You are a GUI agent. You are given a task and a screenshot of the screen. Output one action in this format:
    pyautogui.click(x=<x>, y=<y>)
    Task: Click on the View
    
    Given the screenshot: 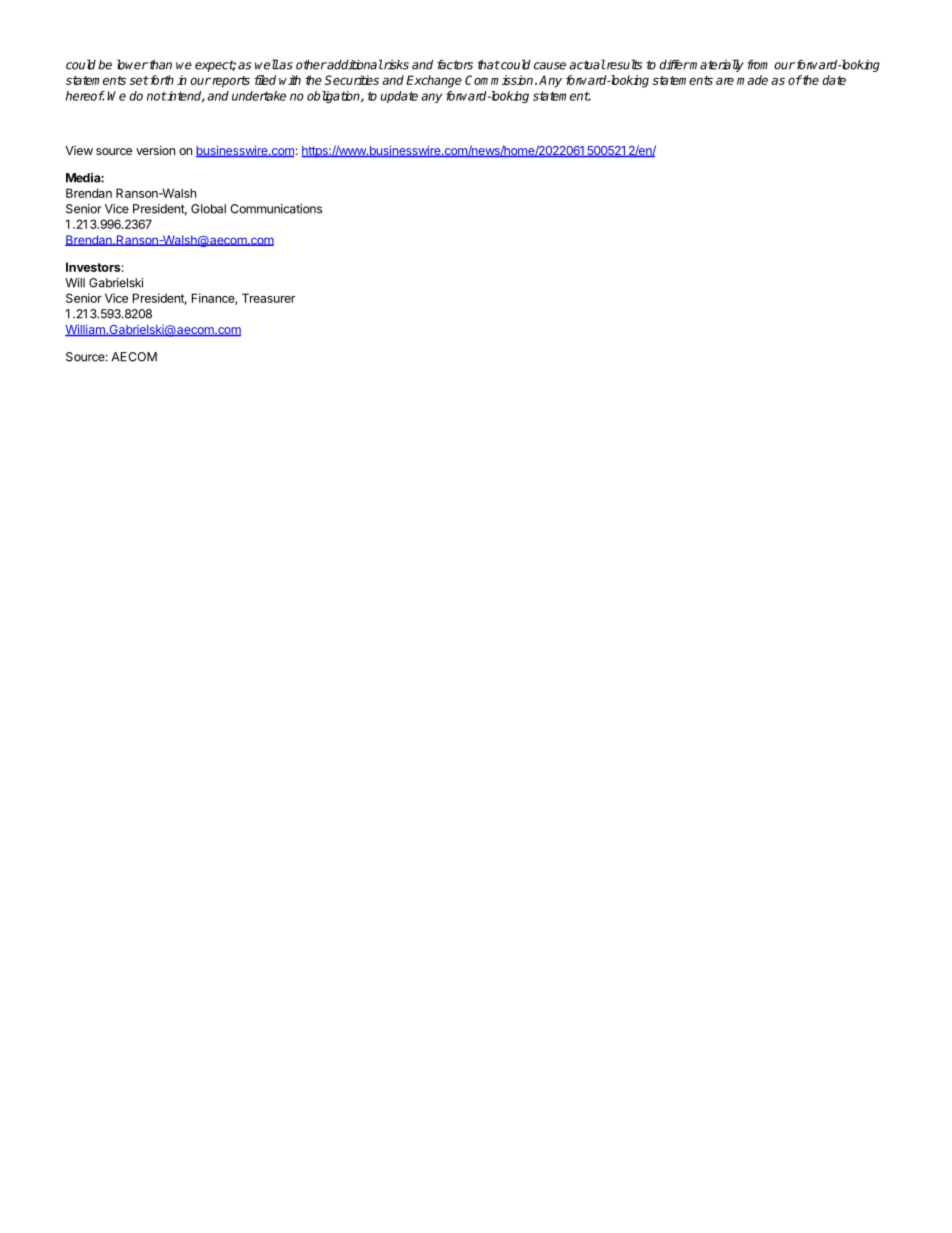 What is the action you would take?
    pyautogui.click(x=79, y=150)
